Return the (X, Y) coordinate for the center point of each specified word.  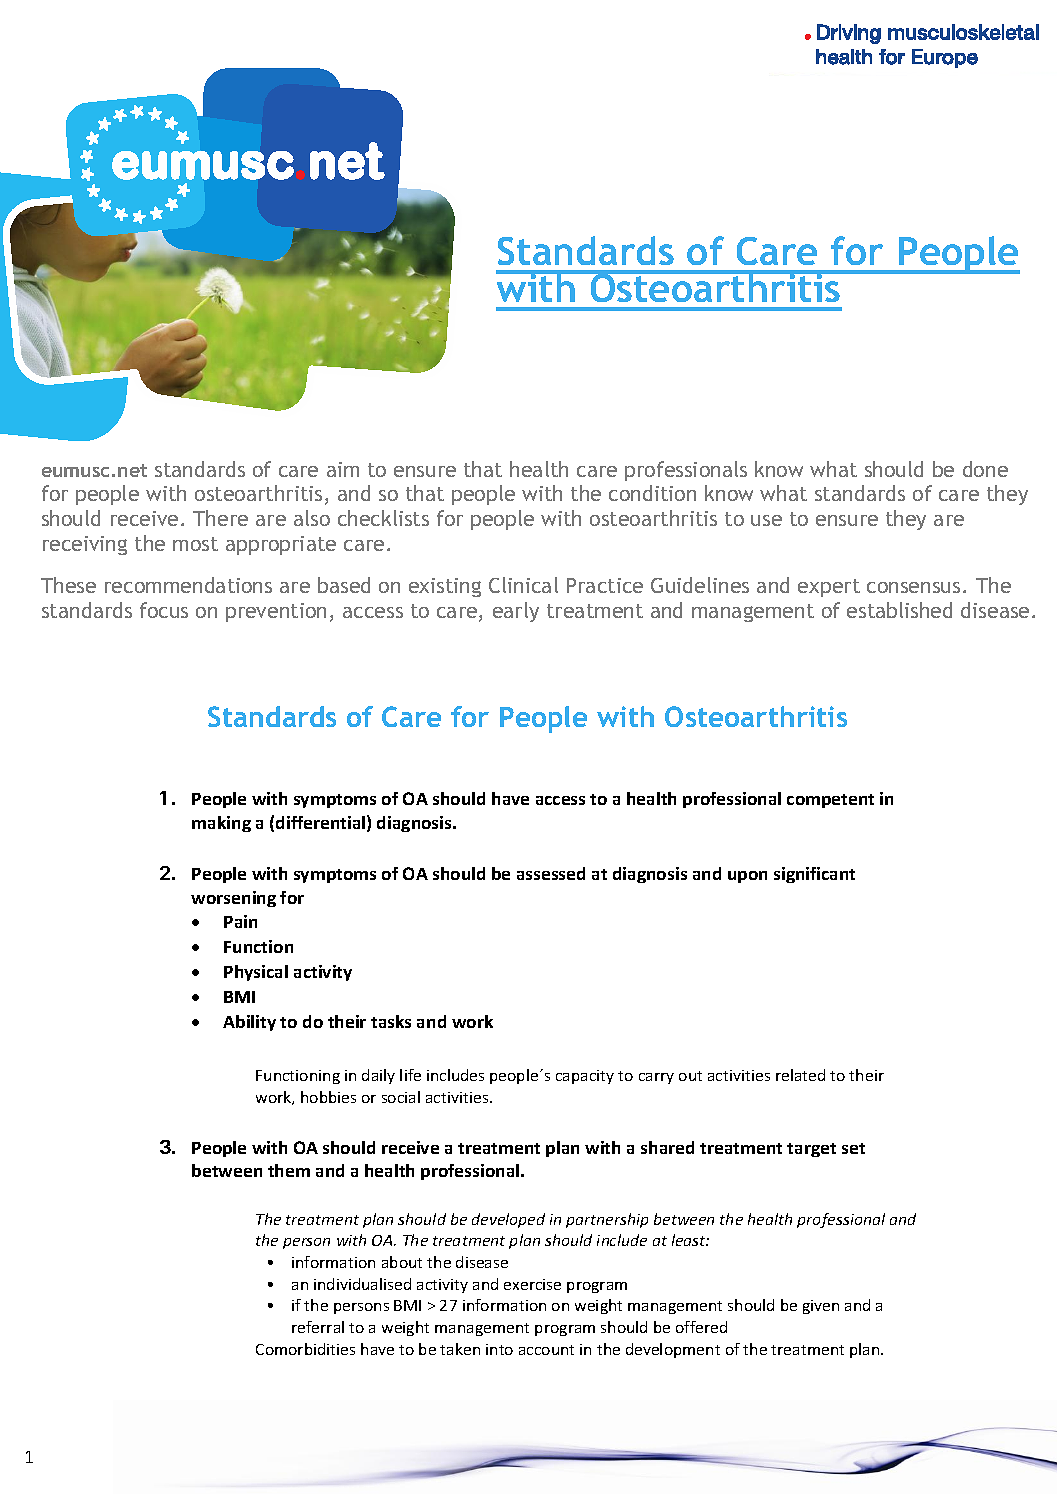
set (853, 1148)
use (766, 520)
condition (652, 493)
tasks (391, 1021)
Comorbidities (305, 1349)
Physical (256, 973)
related (800, 1075)
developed (508, 1220)
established (899, 610)
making (221, 824)
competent (830, 801)
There (220, 518)
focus (164, 610)
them (289, 1170)
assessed (551, 873)
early (516, 612)
